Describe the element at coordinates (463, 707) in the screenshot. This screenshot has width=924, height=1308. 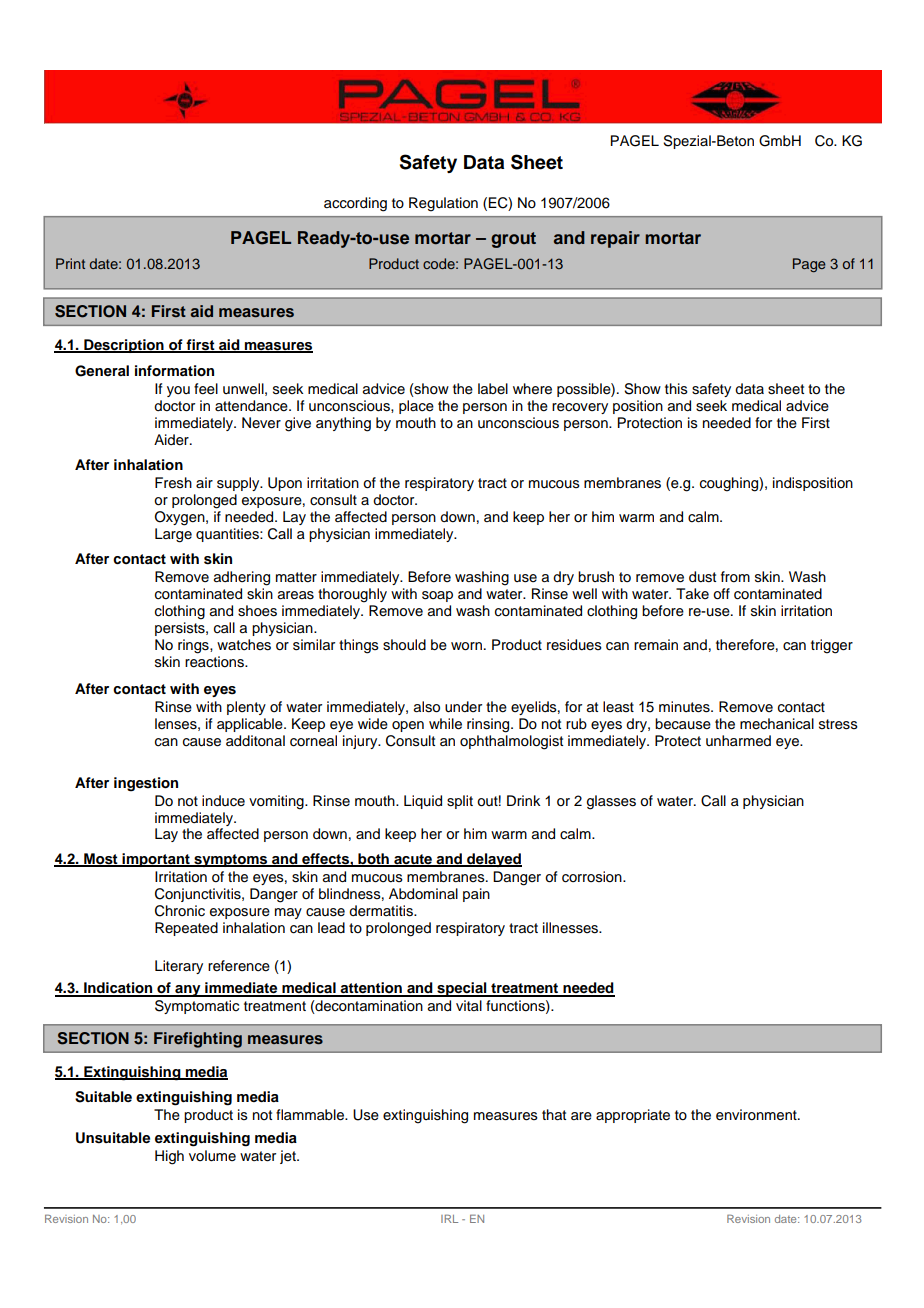
I see `under` at that location.
